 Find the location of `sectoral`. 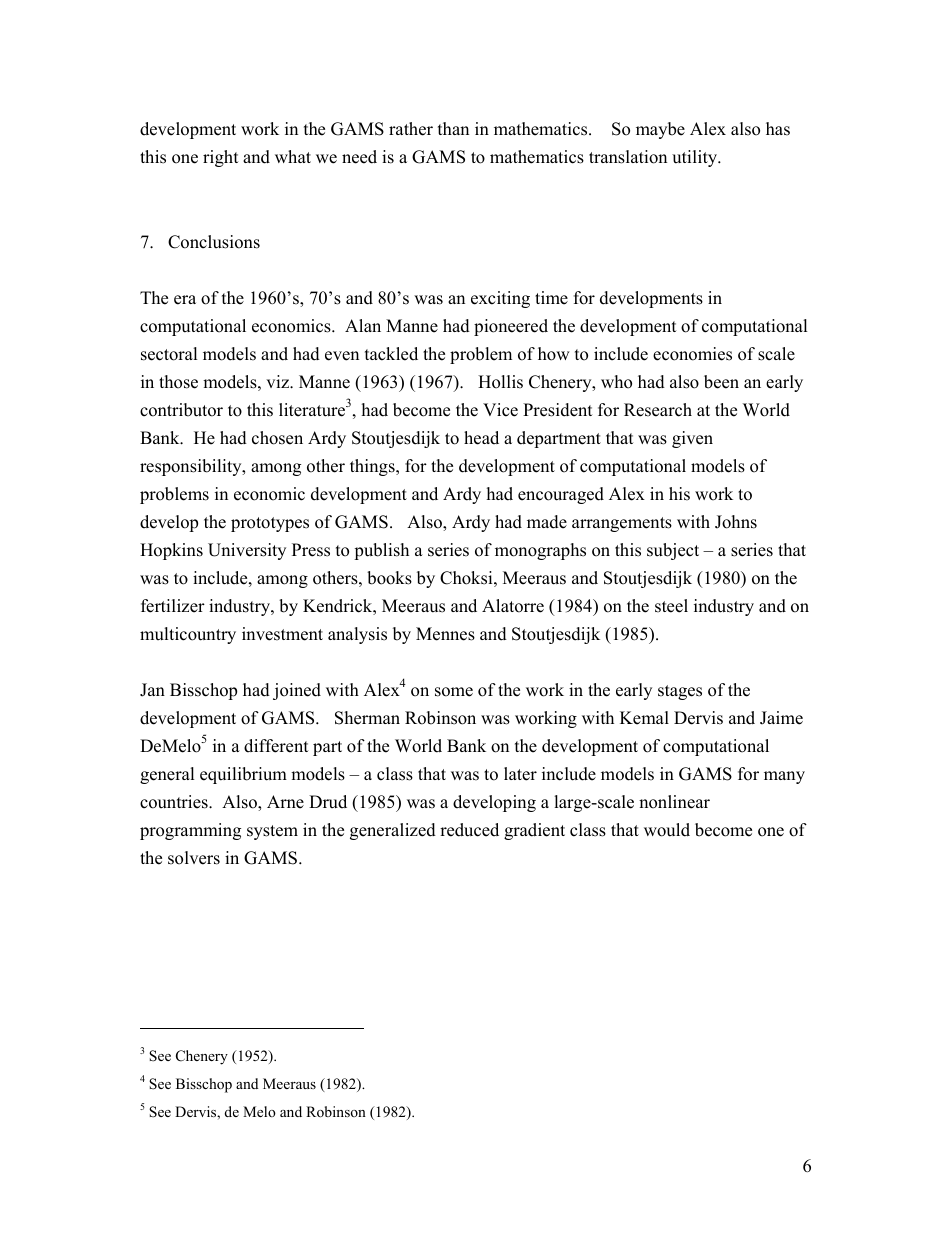

sectoral is located at coordinates (169, 354).
